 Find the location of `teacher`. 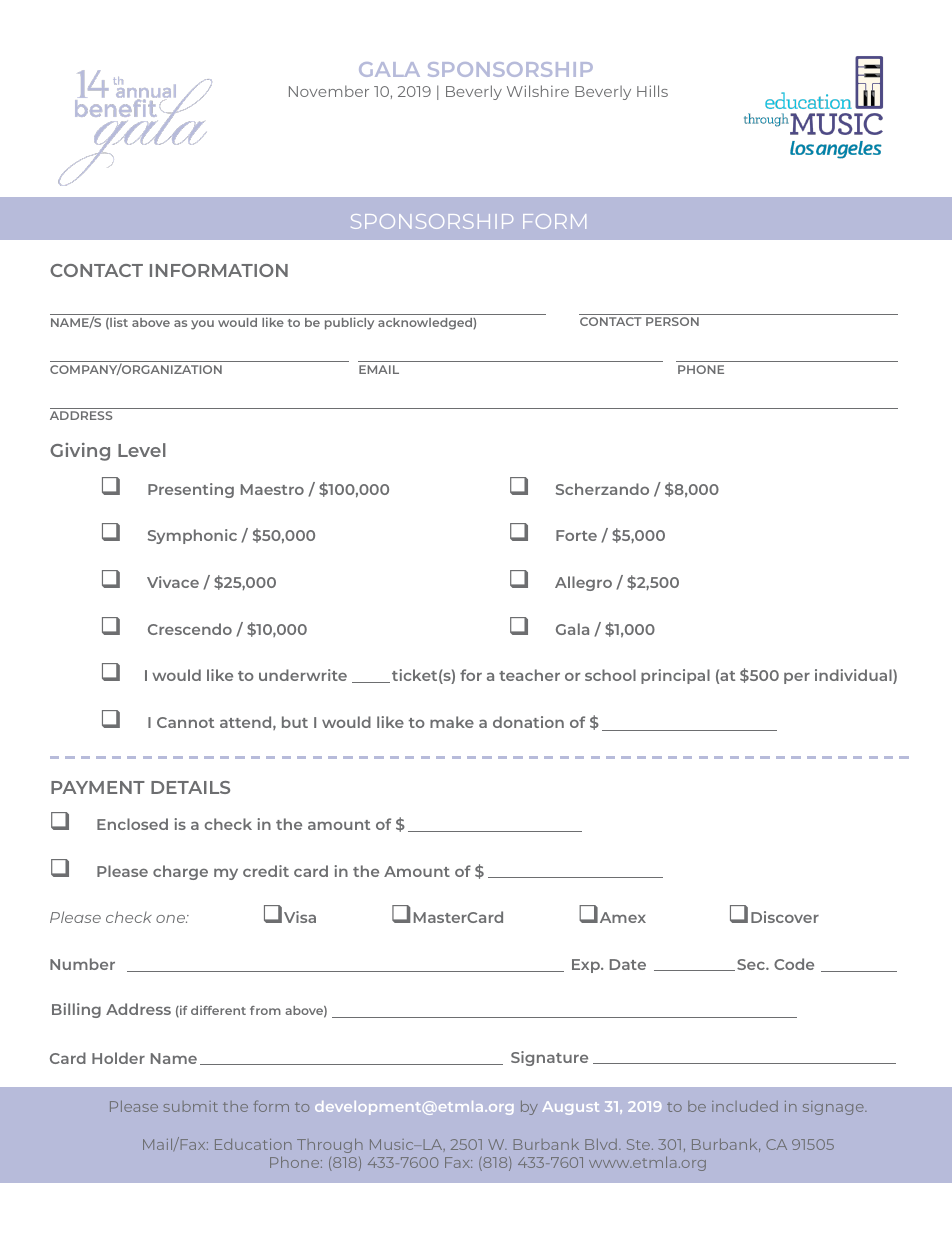

teacher is located at coordinates (529, 675).
